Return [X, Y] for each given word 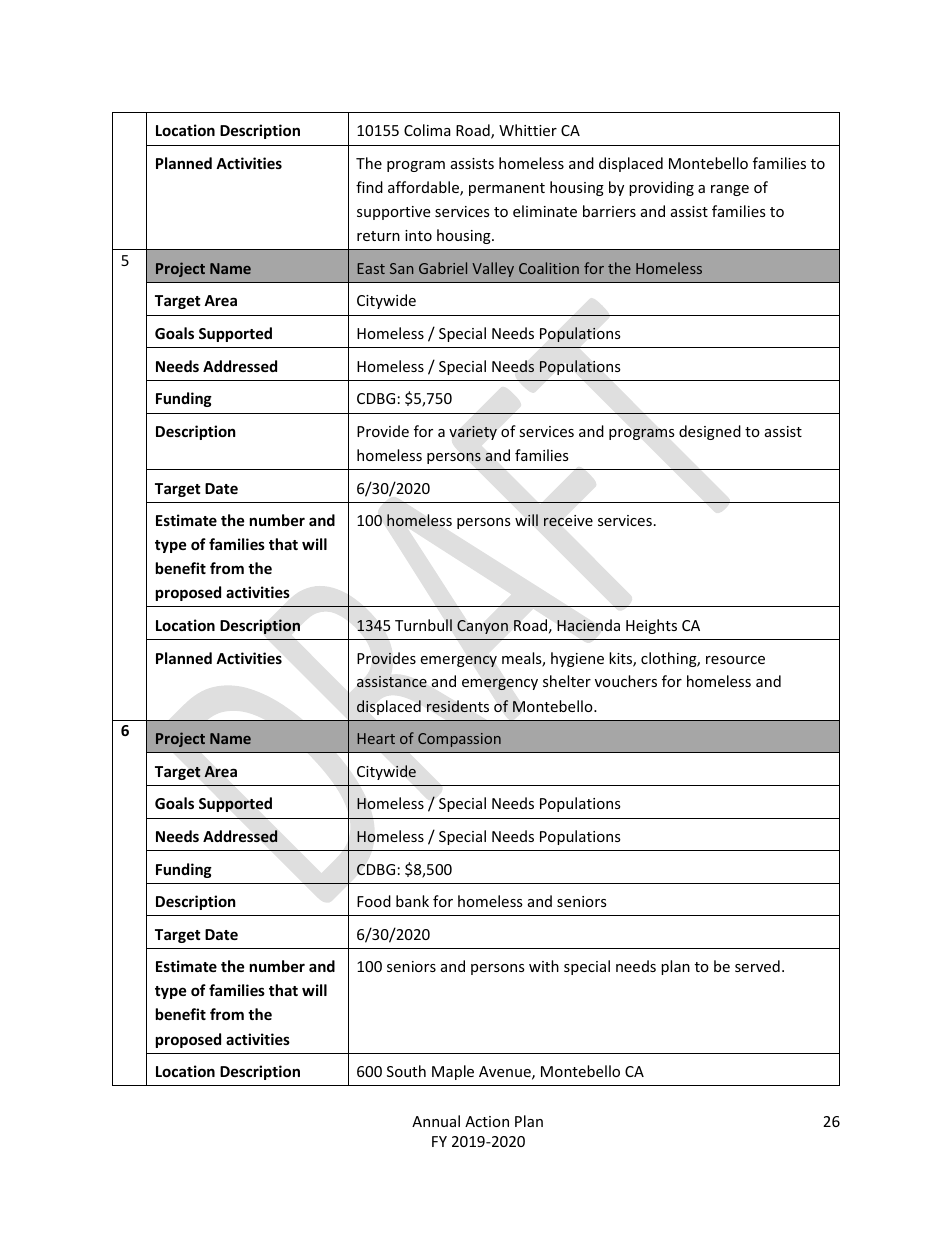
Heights [651, 626]
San [401, 268]
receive [568, 521]
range [730, 190]
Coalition [549, 268]
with [544, 966]
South [406, 1071]
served [757, 966]
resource [735, 660]
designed [710, 432]
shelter [567, 681]
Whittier [528, 130]
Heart [376, 738]
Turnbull [423, 625]
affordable [424, 188]
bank [412, 901]
